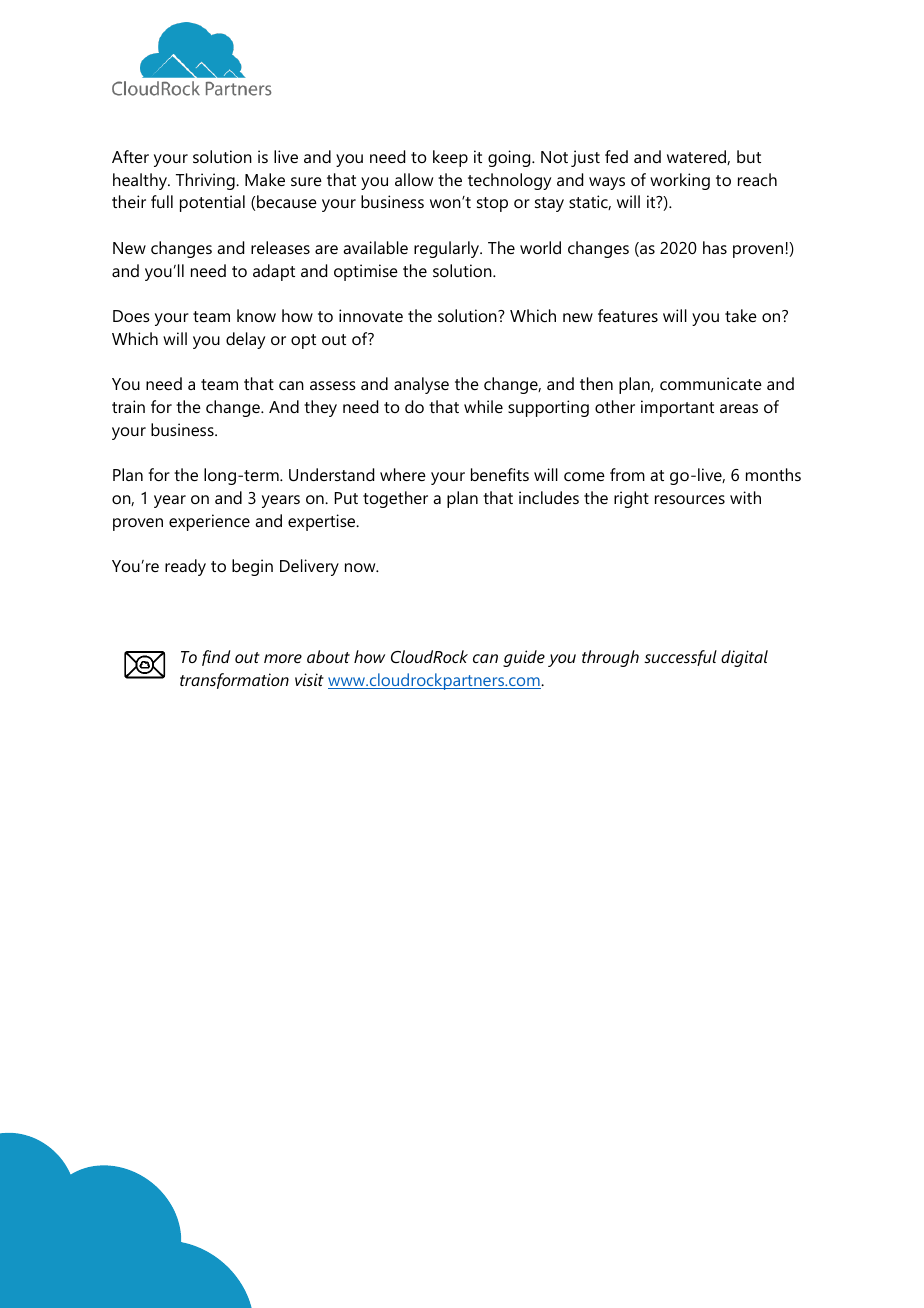 The height and width of the screenshot is (1308, 924). Describe the element at coordinates (206, 181) in the screenshot. I see `Thriving` at that location.
